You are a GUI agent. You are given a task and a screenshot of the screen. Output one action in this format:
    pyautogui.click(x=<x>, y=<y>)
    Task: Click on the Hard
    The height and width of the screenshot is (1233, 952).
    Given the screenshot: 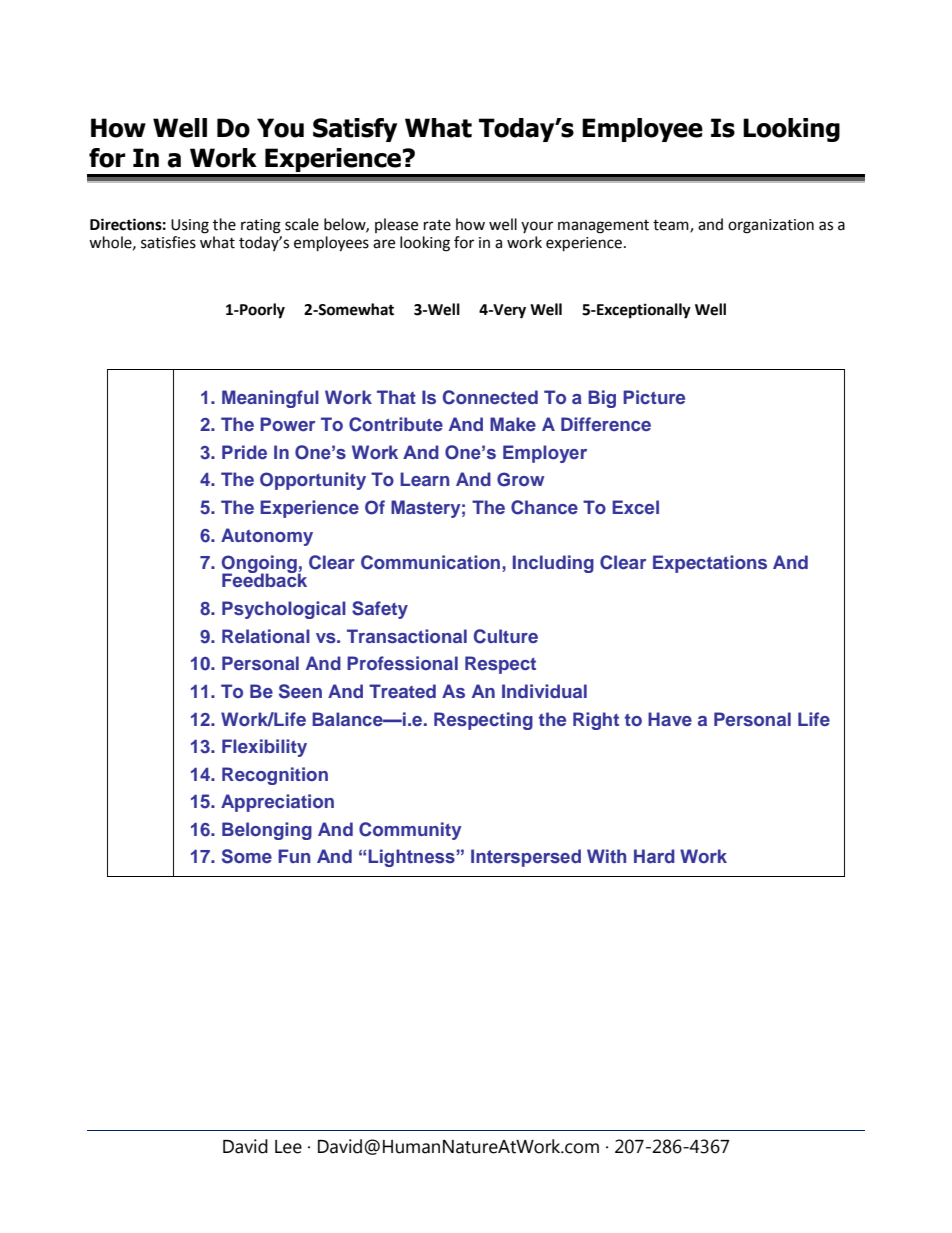 What is the action you would take?
    pyautogui.click(x=654, y=856)
